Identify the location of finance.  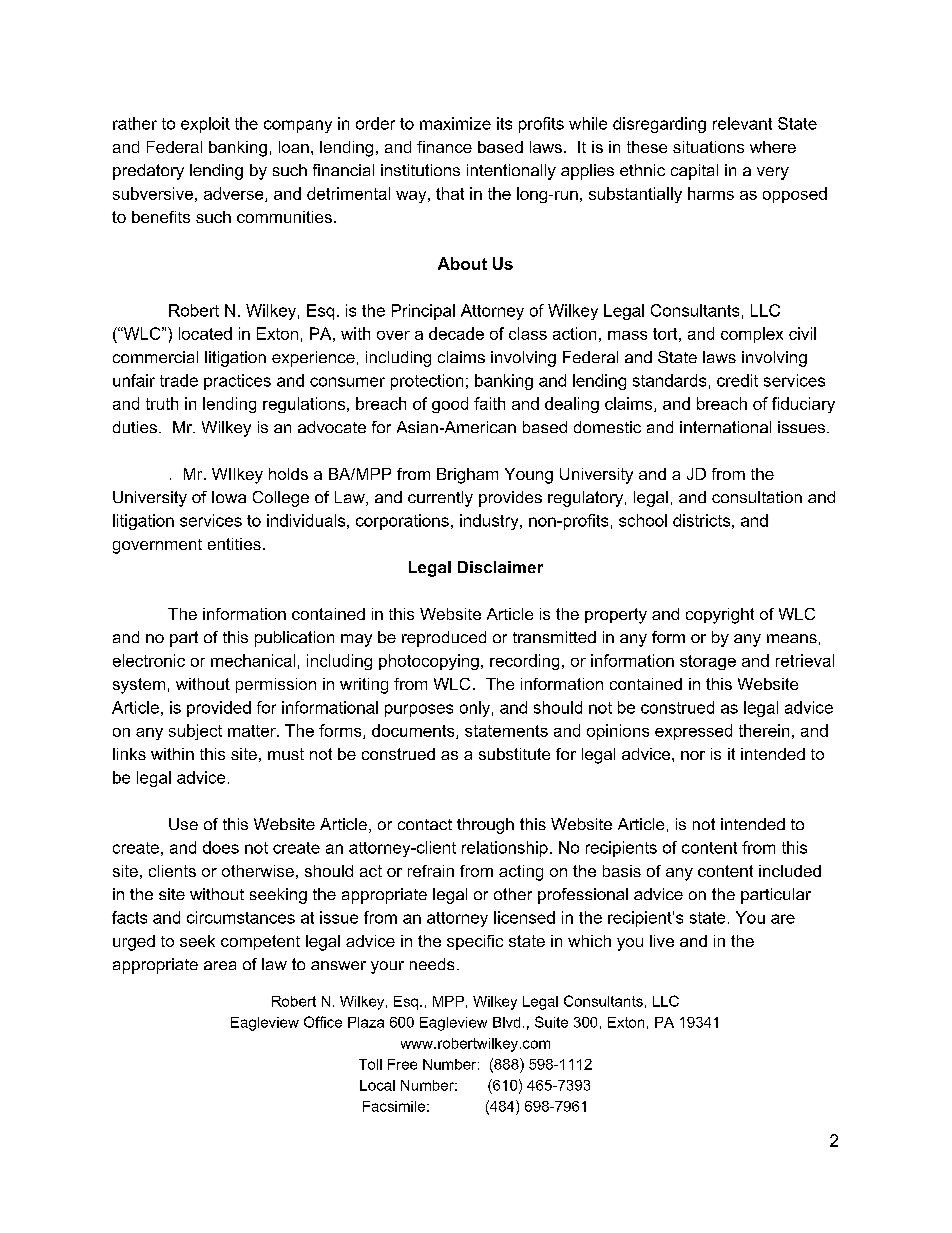
(444, 147).
